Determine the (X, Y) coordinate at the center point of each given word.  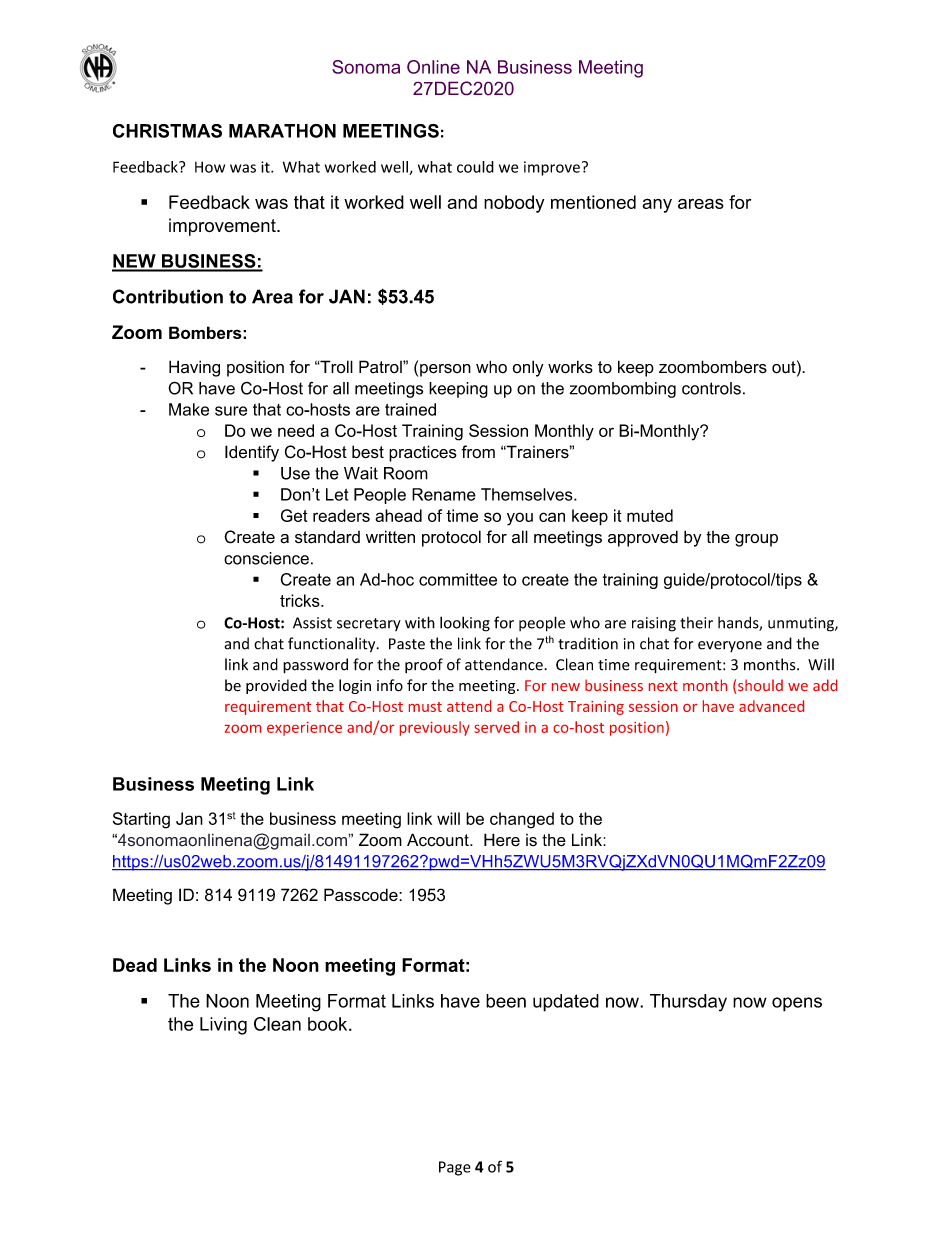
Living (223, 1026)
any (657, 205)
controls (711, 388)
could (475, 167)
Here (502, 840)
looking (465, 624)
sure (231, 411)
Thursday (688, 1003)
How (210, 167)
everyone (730, 646)
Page (455, 1168)
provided (276, 686)
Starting (141, 820)
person (445, 370)
